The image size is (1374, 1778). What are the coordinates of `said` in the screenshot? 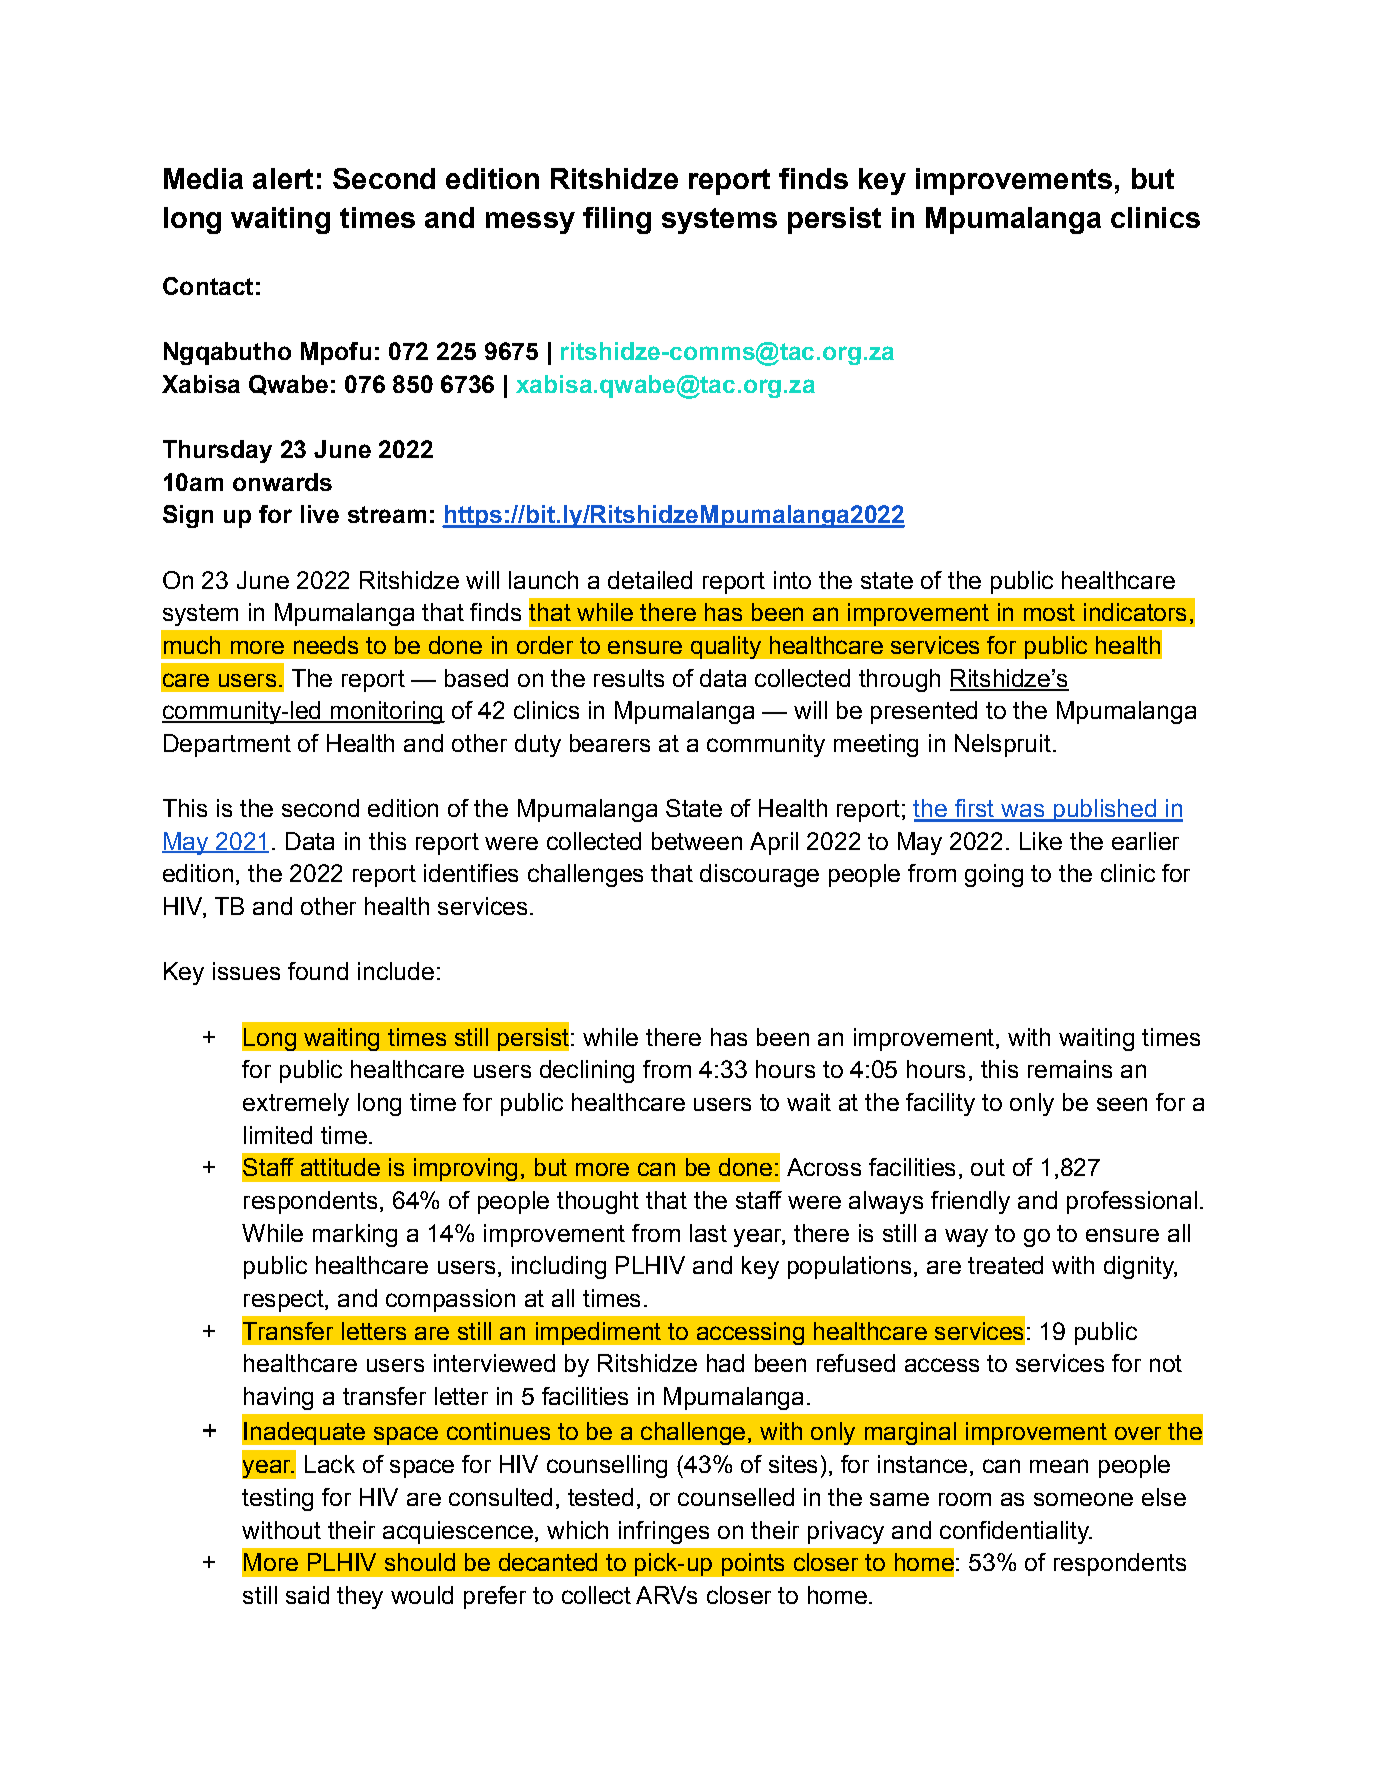 It's located at (307, 1595).
